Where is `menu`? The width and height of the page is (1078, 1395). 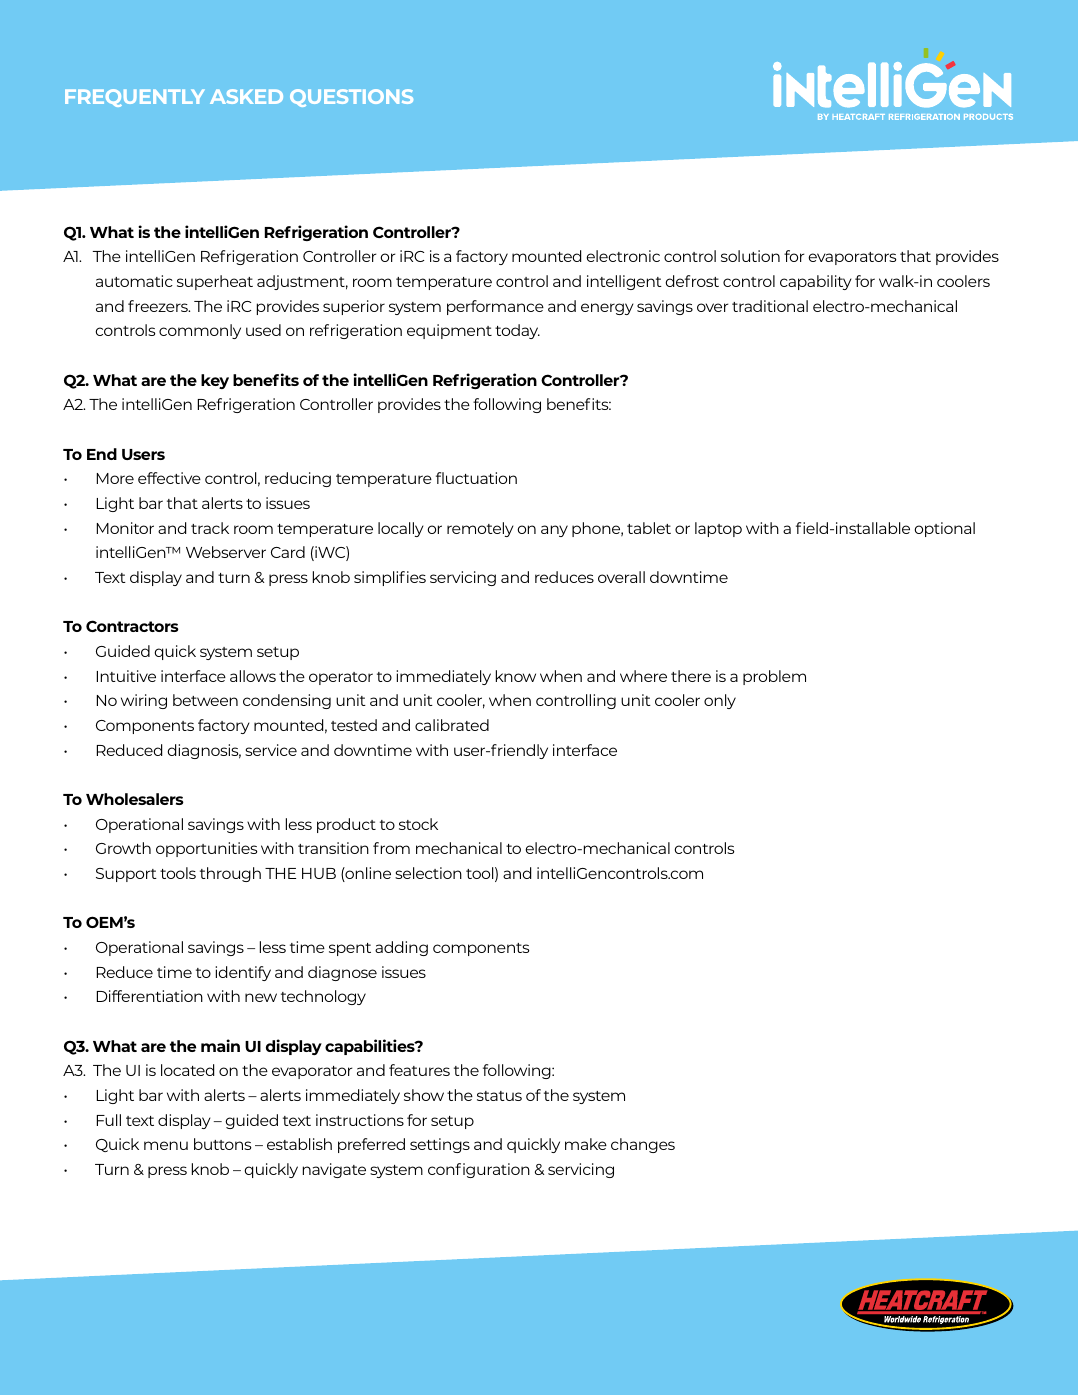 menu is located at coordinates (166, 1145).
